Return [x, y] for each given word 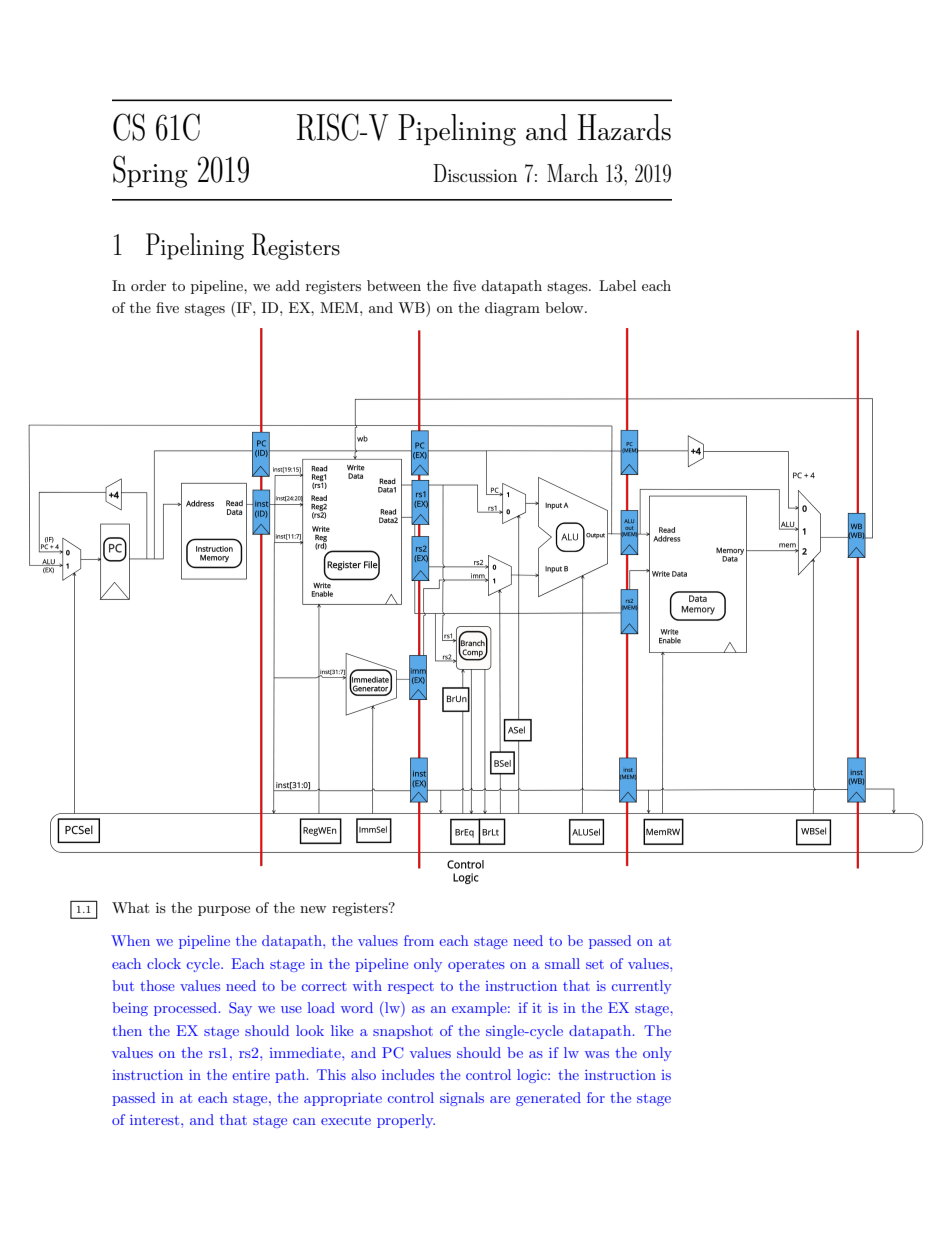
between [394, 285]
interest [156, 1120]
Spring [150, 171]
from [419, 940]
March [572, 173]
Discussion [475, 173]
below [565, 307]
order [148, 285]
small [562, 963]
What [130, 907]
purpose [224, 911]
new [313, 909]
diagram [512, 309]
